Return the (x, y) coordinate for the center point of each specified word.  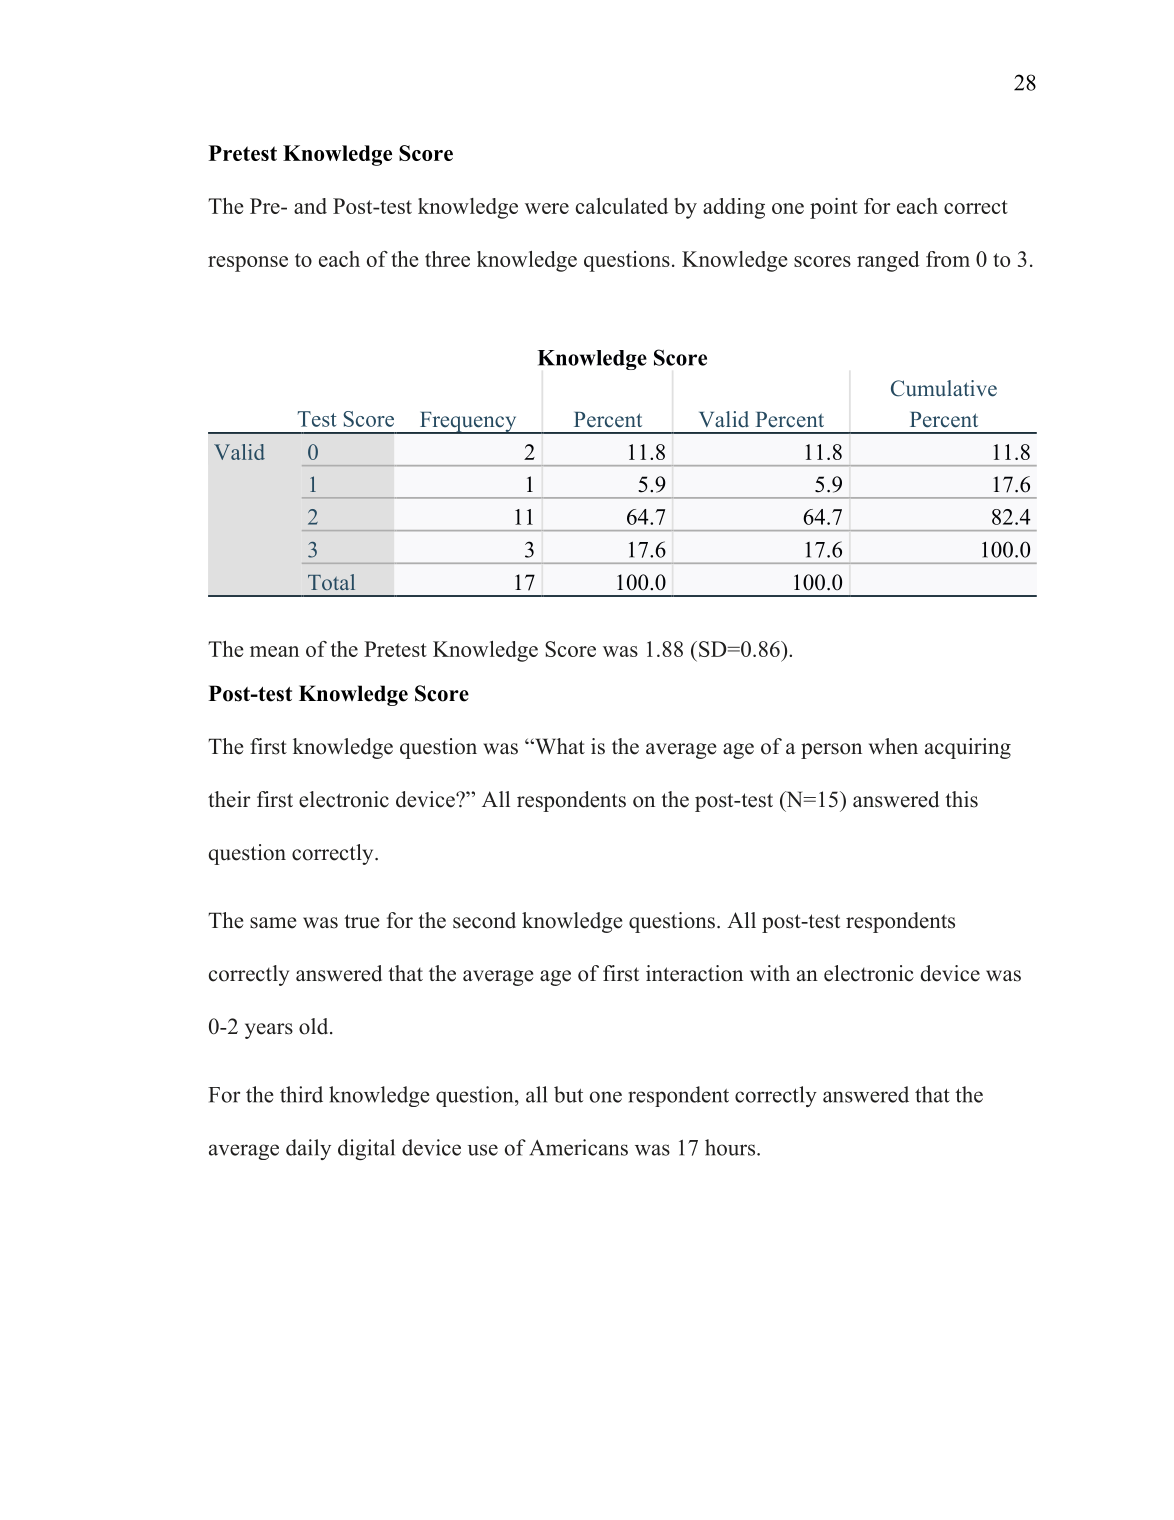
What (559, 746)
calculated (622, 206)
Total (331, 582)
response (248, 264)
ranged (888, 261)
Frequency (468, 423)
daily (308, 1149)
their (229, 799)
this (961, 799)
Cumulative (944, 388)
